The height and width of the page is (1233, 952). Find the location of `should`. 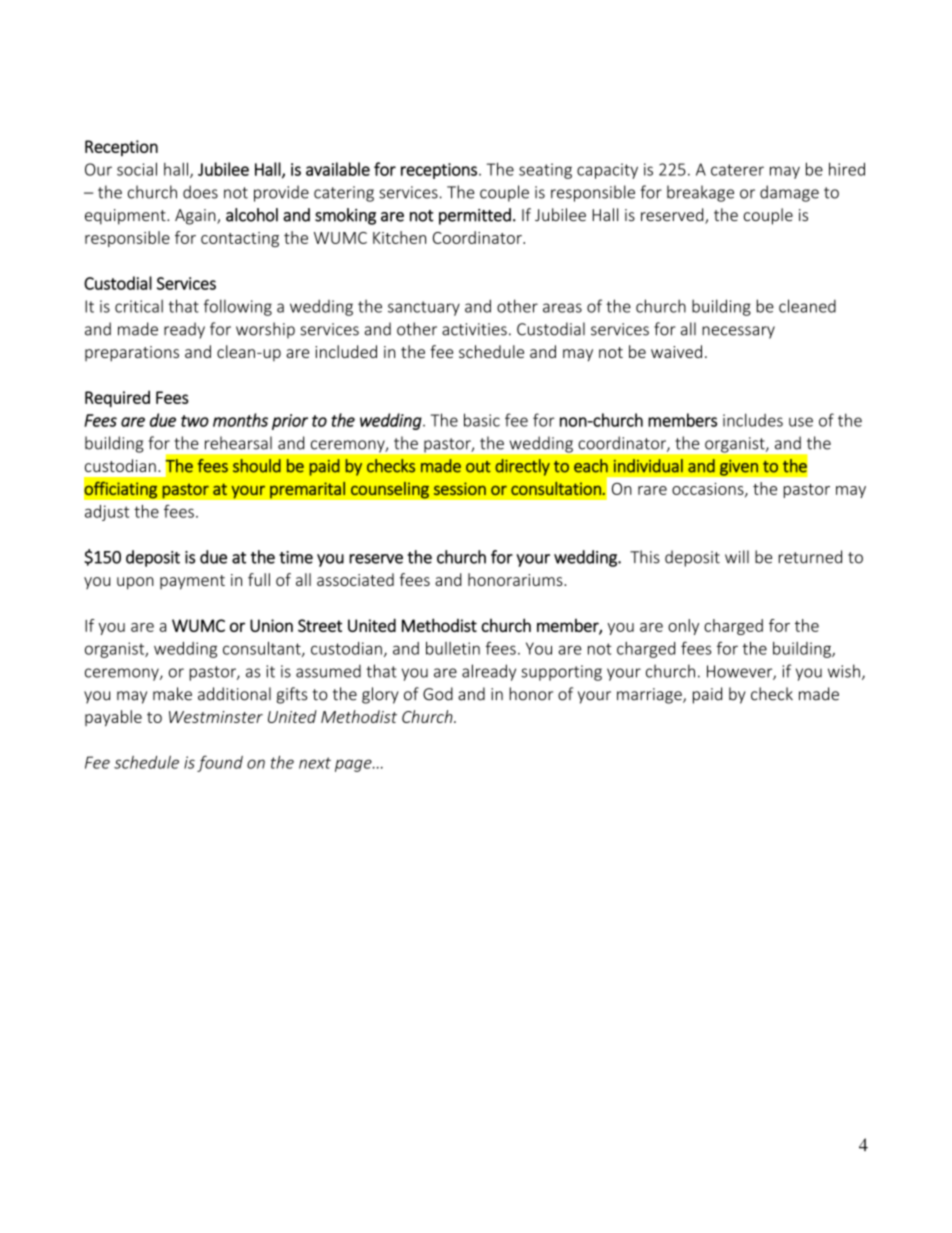

should is located at coordinates (257, 466).
